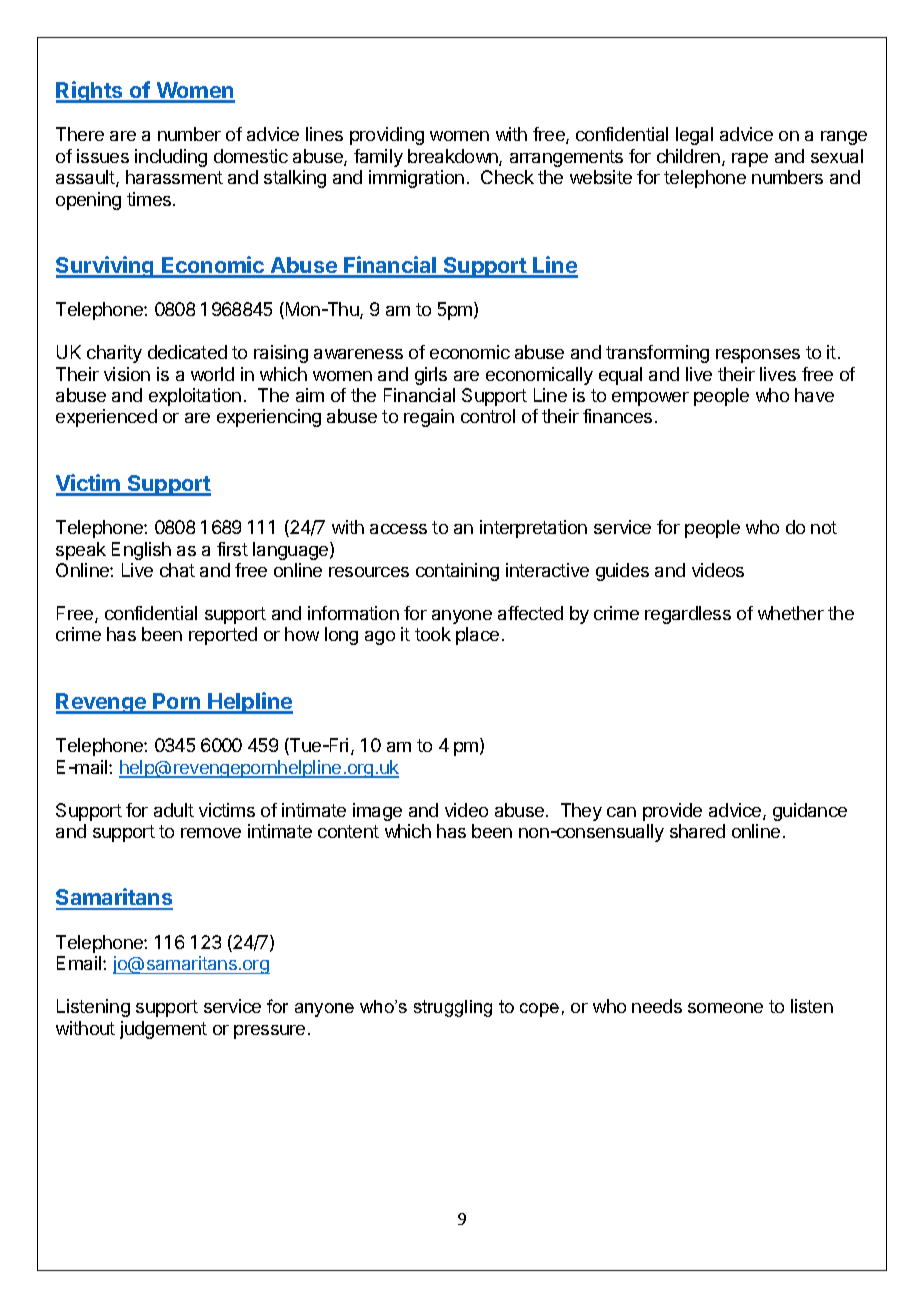 The height and width of the screenshot is (1308, 924). Describe the element at coordinates (694, 136) in the screenshot. I see `legal` at that location.
